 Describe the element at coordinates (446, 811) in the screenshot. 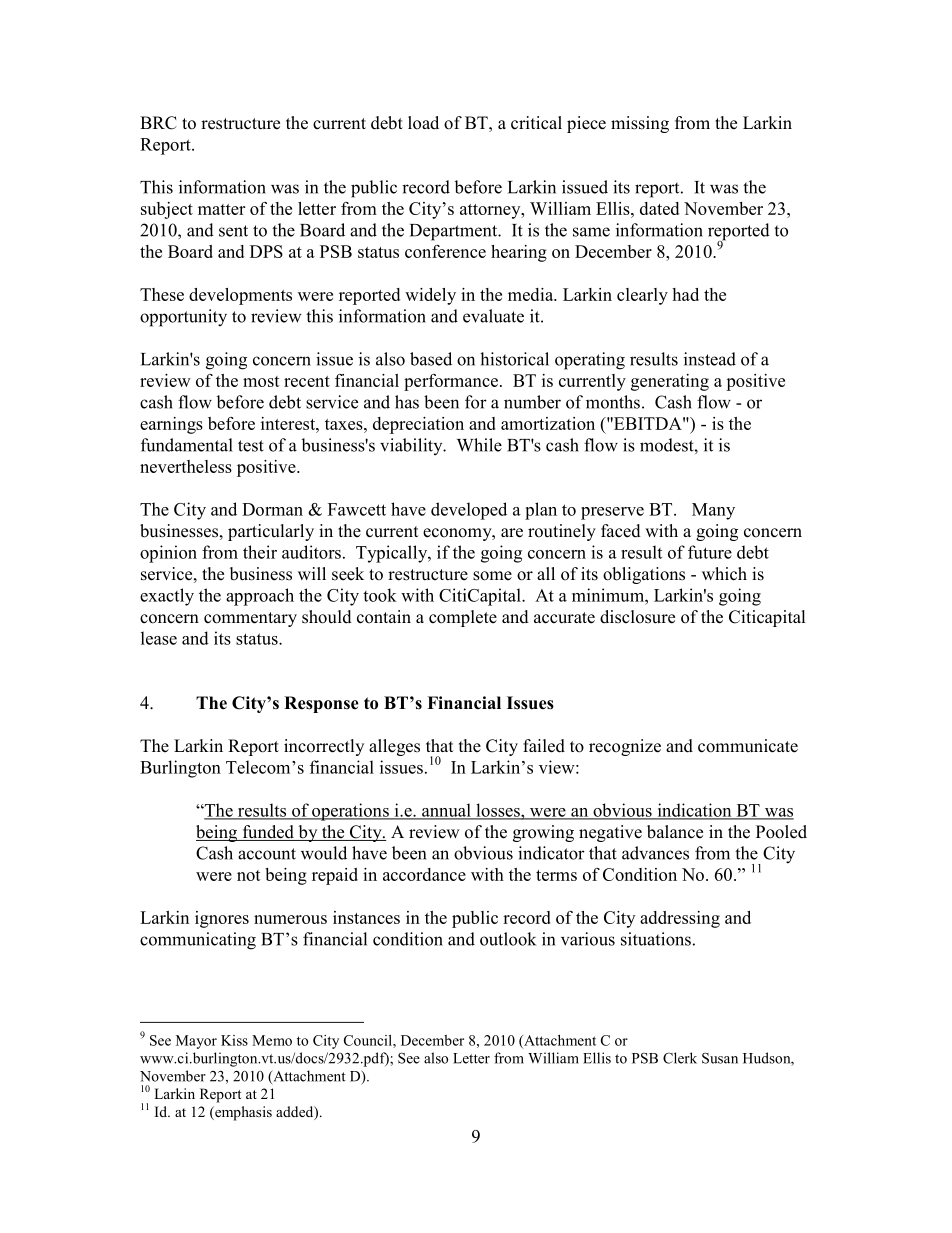

I see `annual` at that location.
